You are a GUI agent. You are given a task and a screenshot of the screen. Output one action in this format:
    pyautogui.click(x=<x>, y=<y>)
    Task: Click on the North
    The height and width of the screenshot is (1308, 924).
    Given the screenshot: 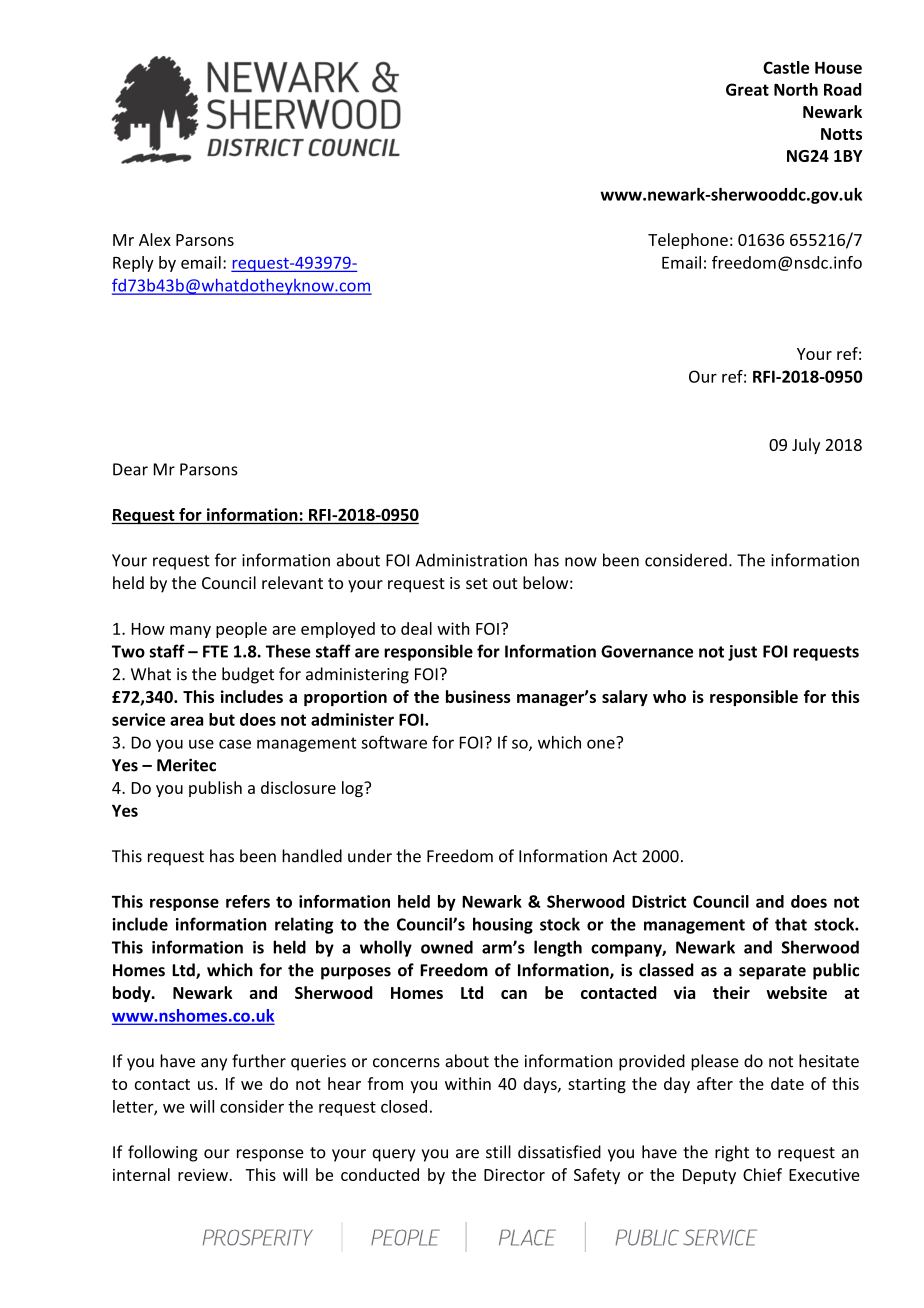 What is the action you would take?
    pyautogui.click(x=796, y=89)
